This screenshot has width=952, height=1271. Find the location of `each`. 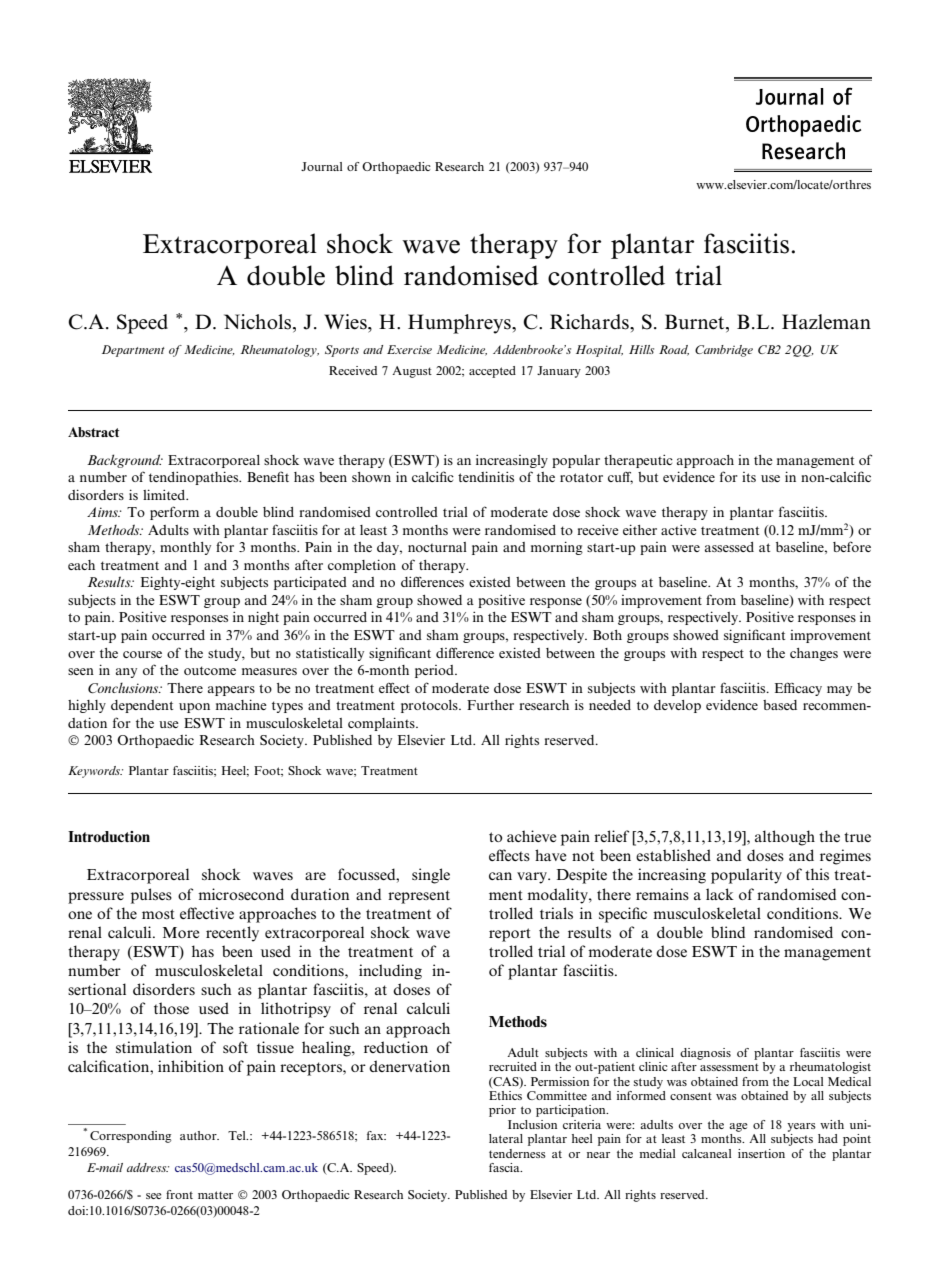

each is located at coordinates (81, 565).
